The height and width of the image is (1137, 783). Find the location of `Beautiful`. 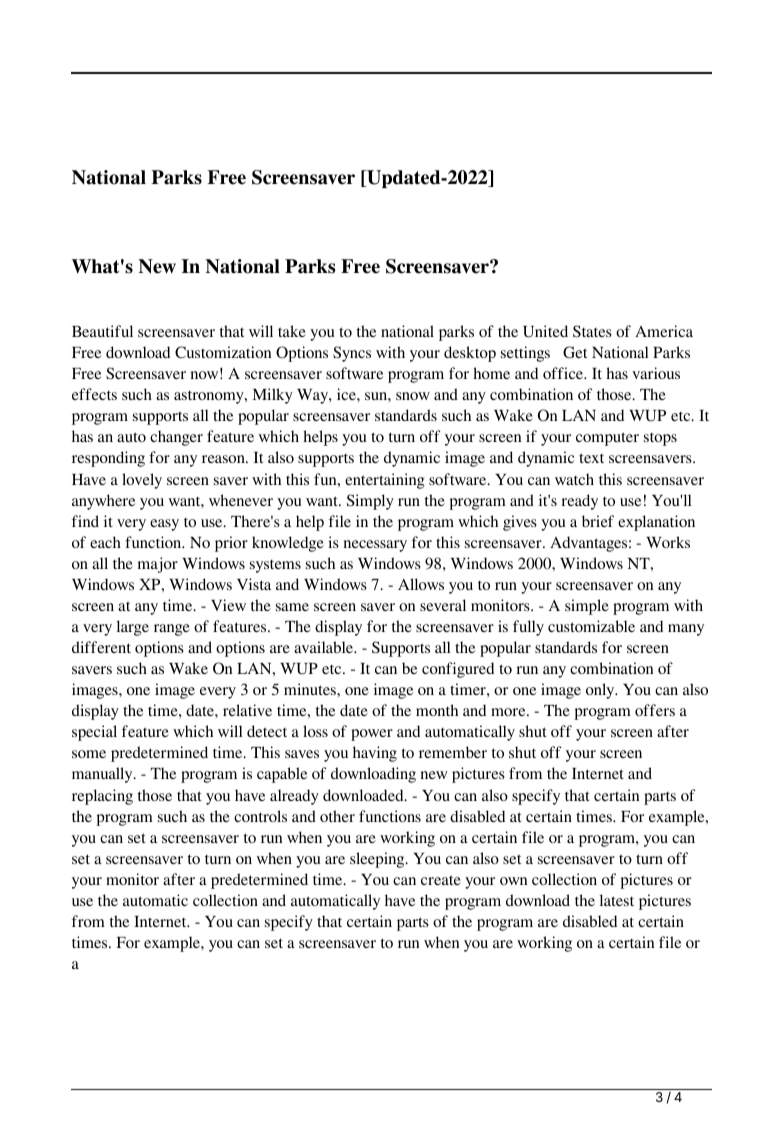

Beautiful is located at coordinates (102, 331).
